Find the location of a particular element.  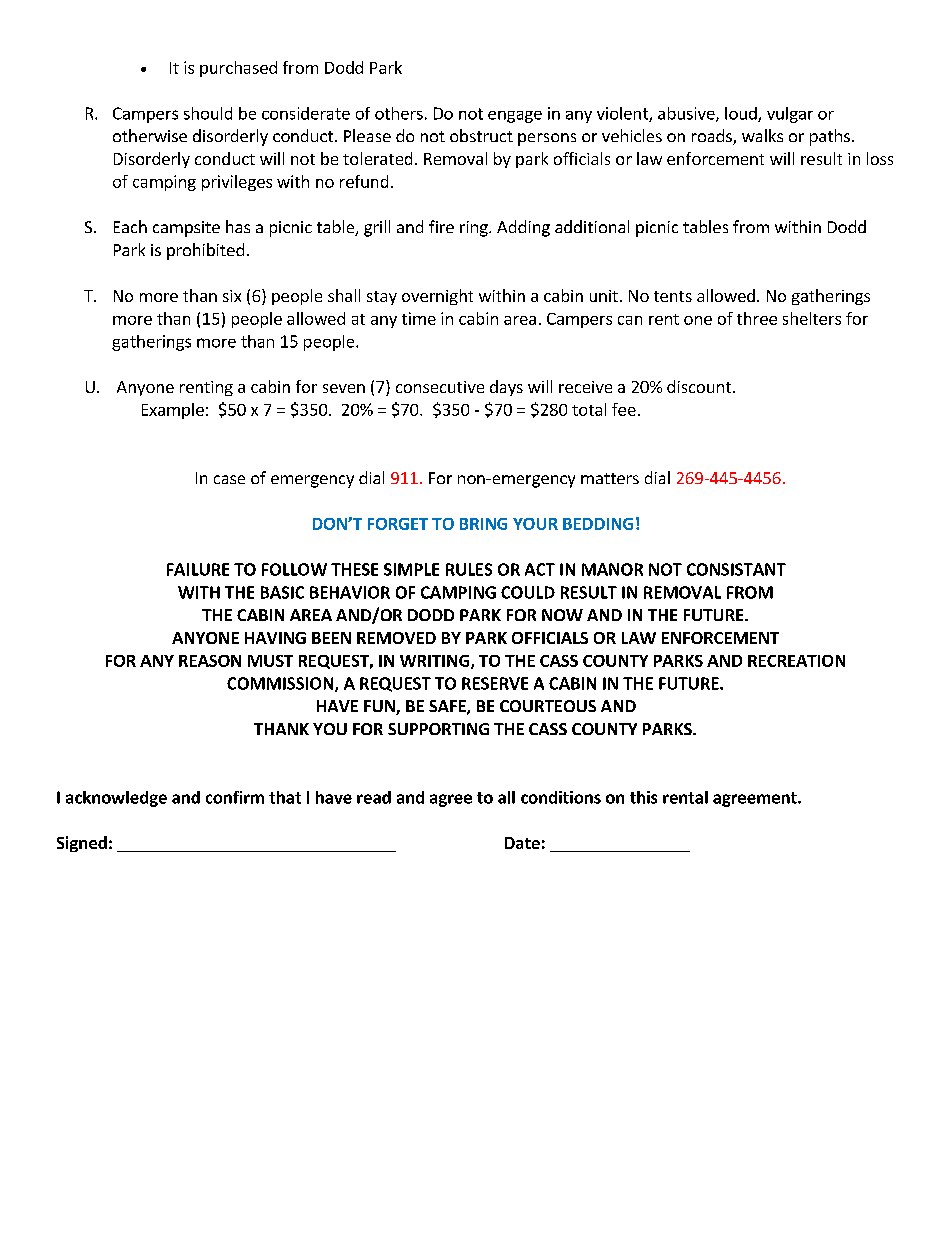

confirm is located at coordinates (235, 797).
